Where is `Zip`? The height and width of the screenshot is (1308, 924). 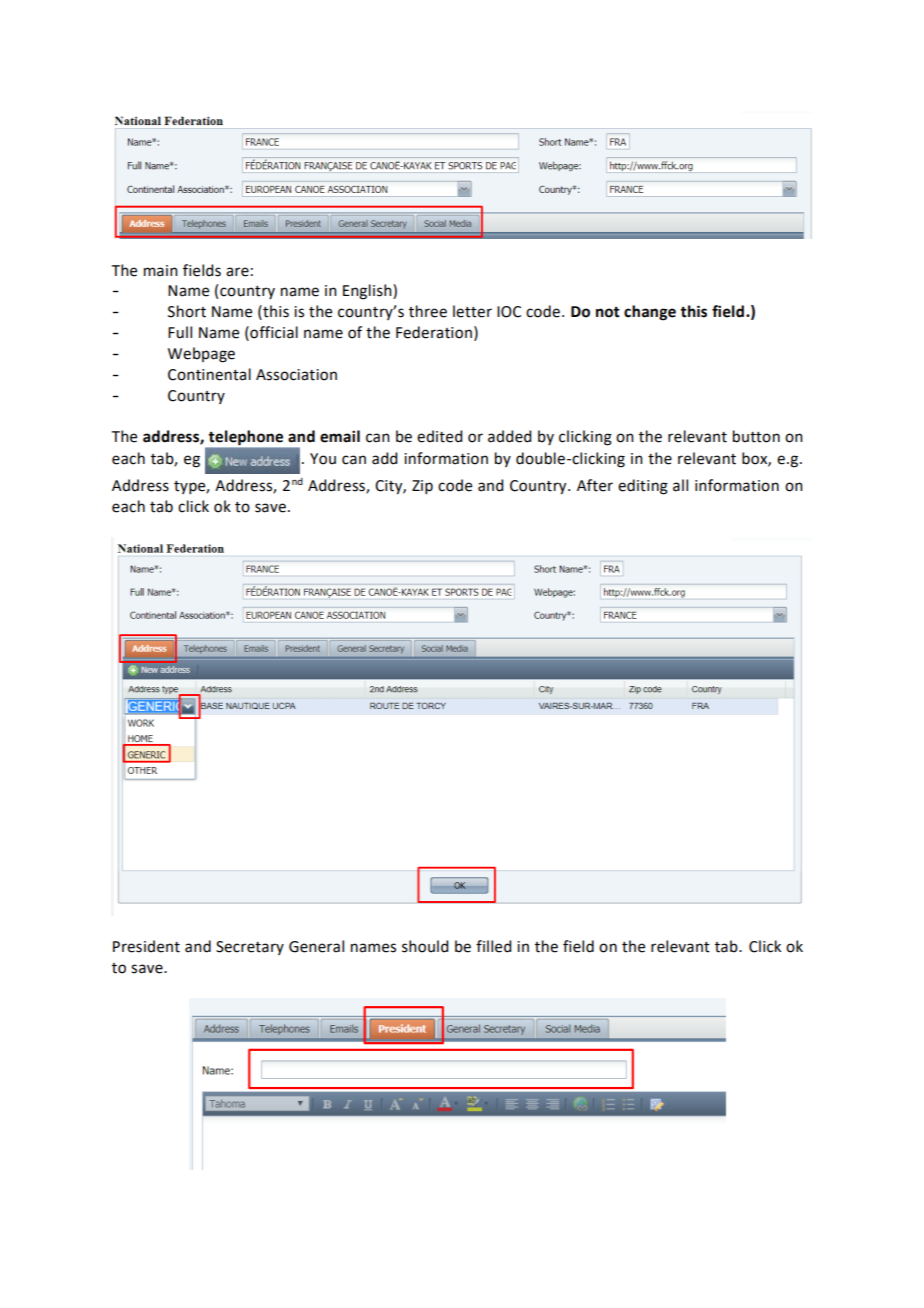 Zip is located at coordinates (422, 487).
